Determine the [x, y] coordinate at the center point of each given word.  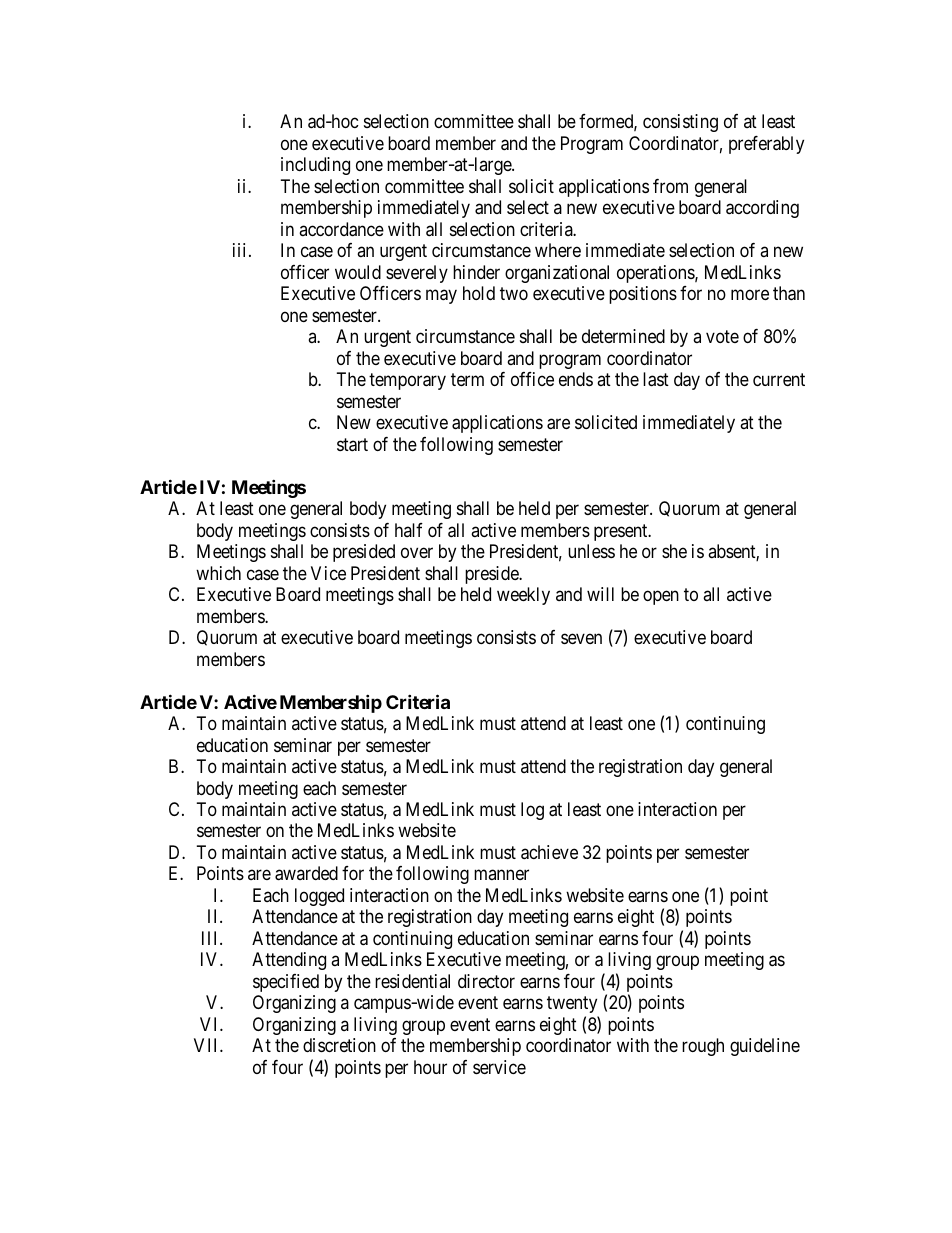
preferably [766, 145]
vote [722, 336]
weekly [523, 596]
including [315, 166]
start [352, 445]
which [218, 573]
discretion [339, 1045]
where [558, 250]
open [661, 598]
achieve [549, 852]
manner [501, 875]
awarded [306, 873]
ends [576, 379]
